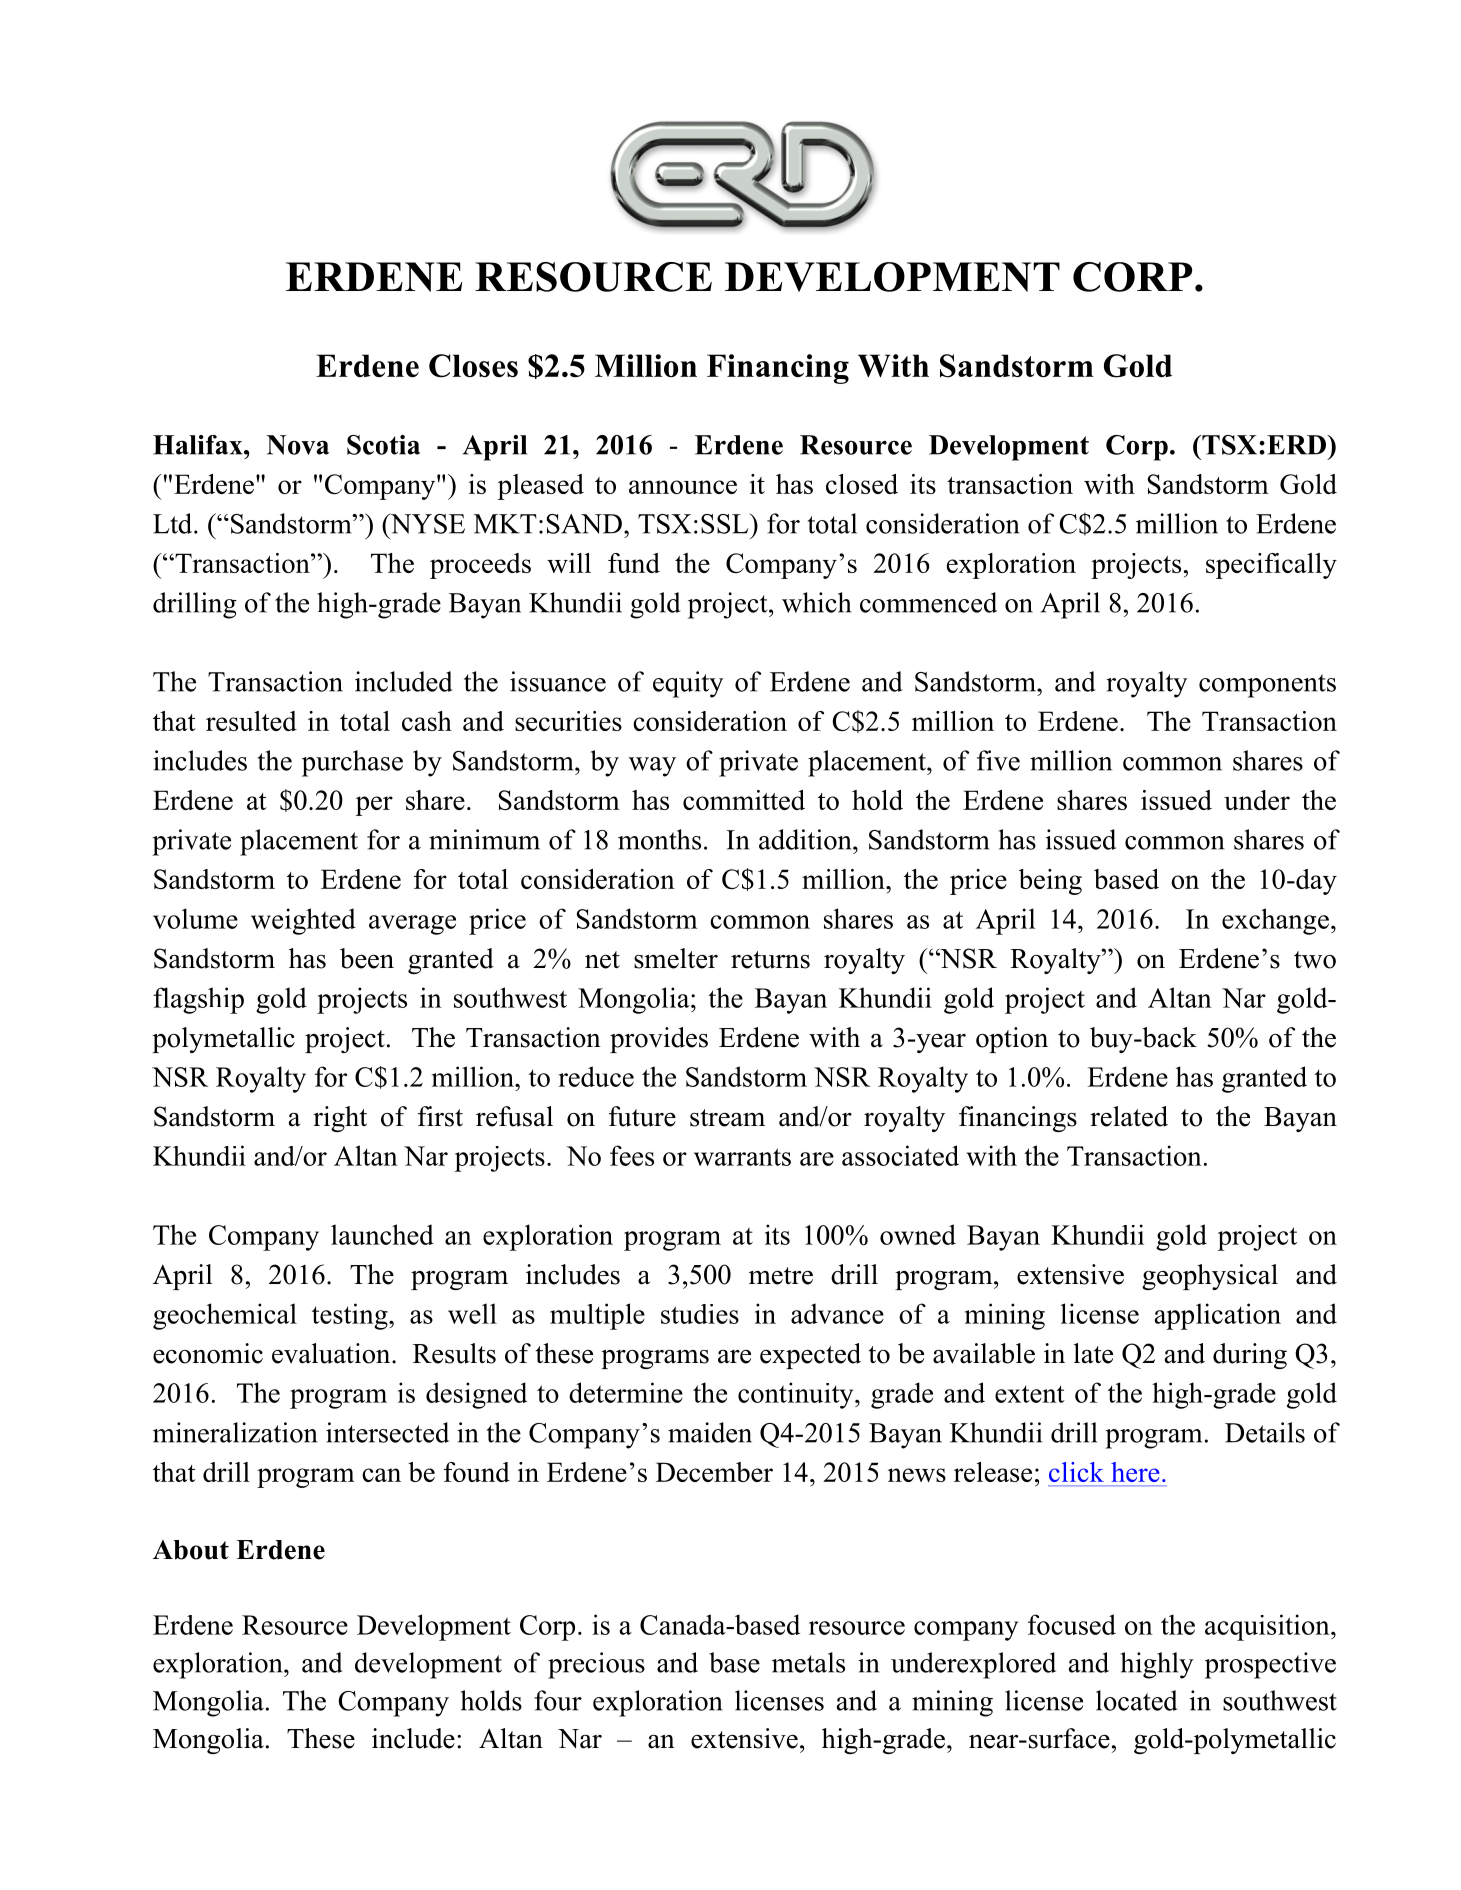 The width and height of the screenshot is (1461, 1890). I want to click on located, so click(1137, 1700).
